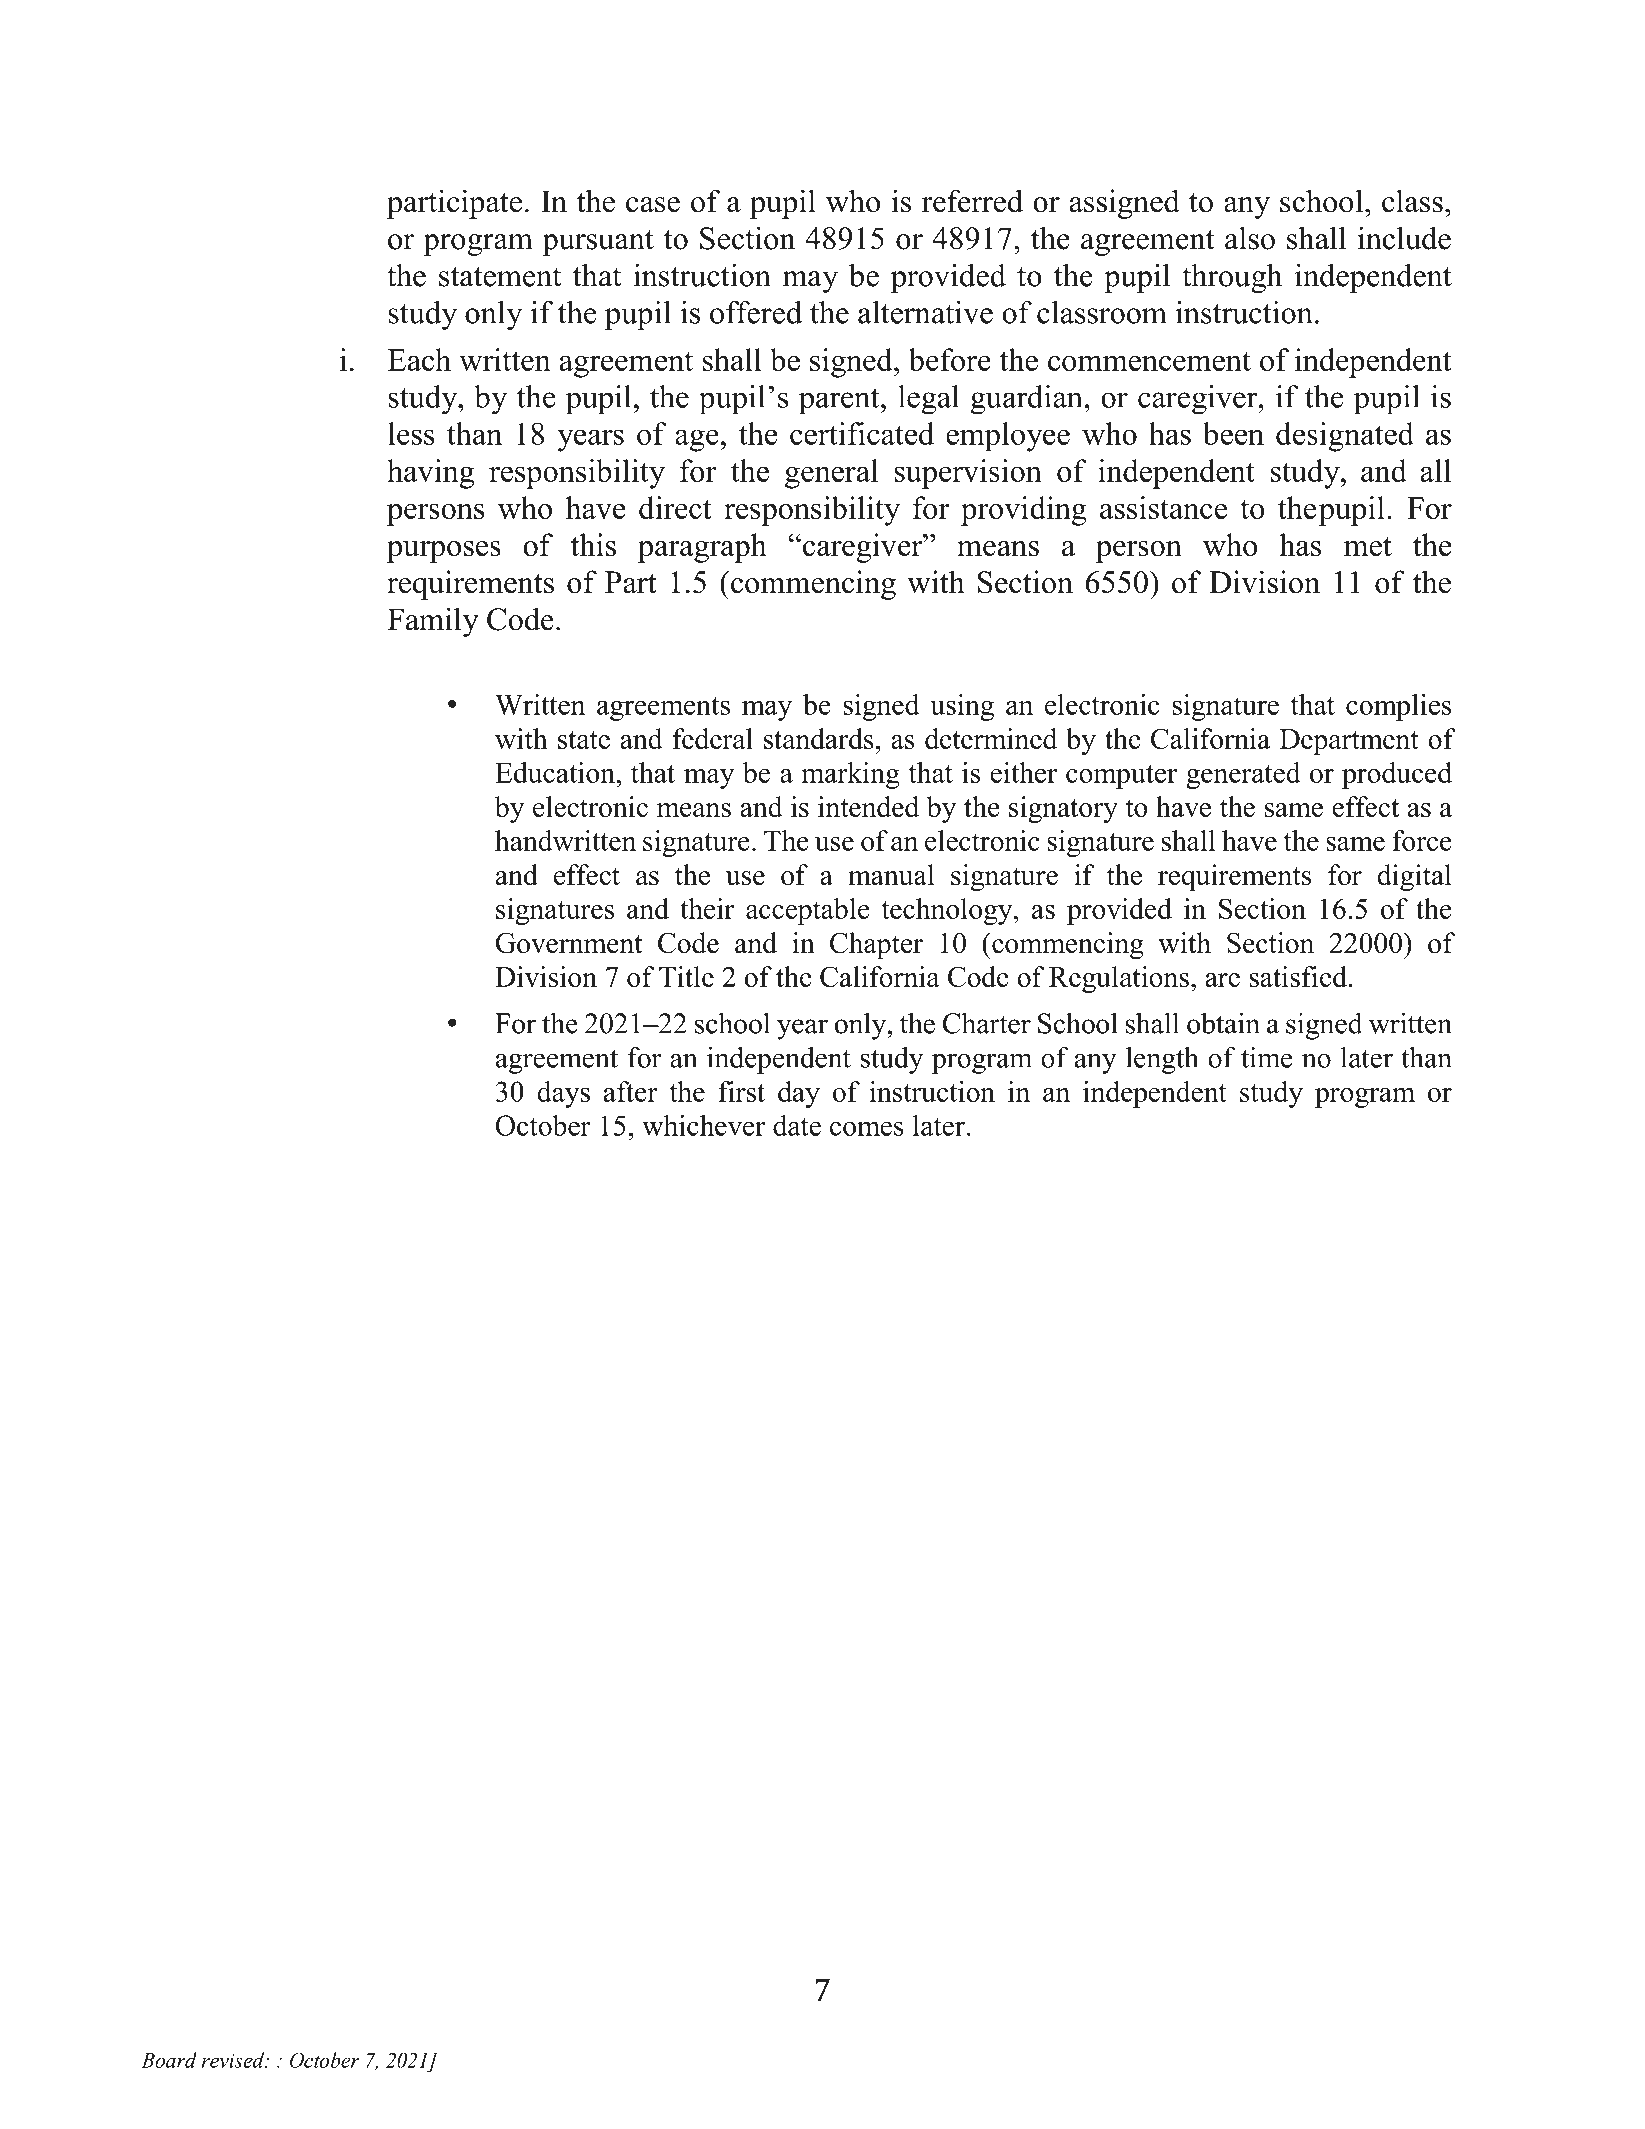 The image size is (1645, 2129). I want to click on standards, so click(819, 738).
